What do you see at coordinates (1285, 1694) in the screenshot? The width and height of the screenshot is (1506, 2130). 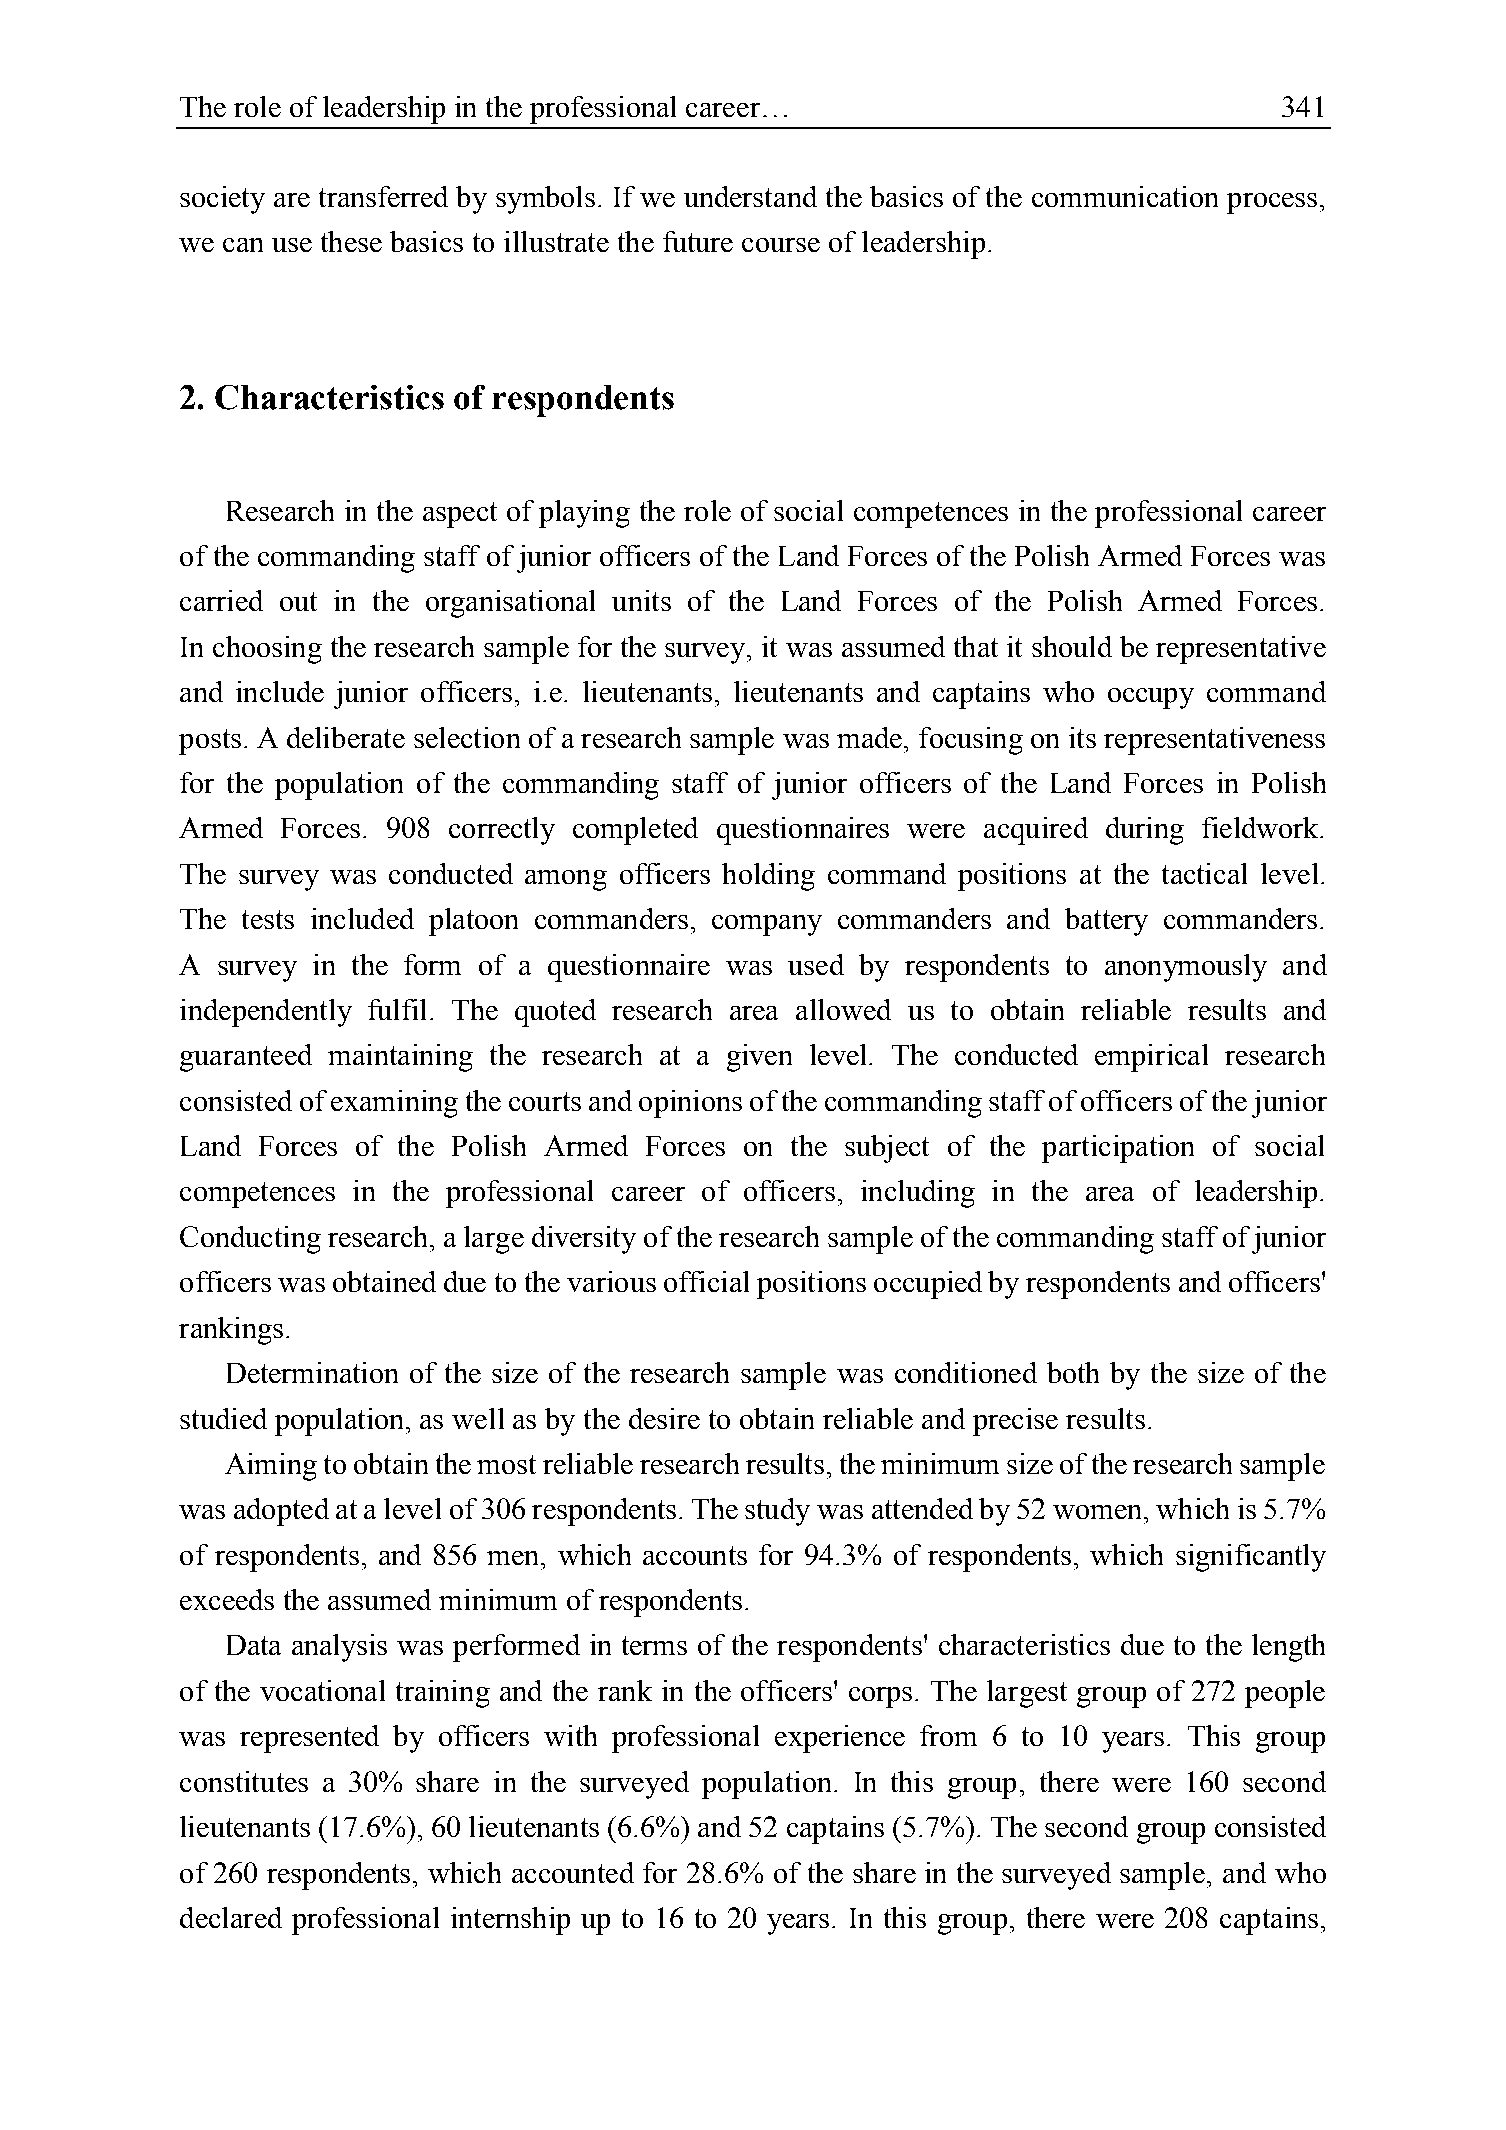 I see `people` at bounding box center [1285, 1694].
